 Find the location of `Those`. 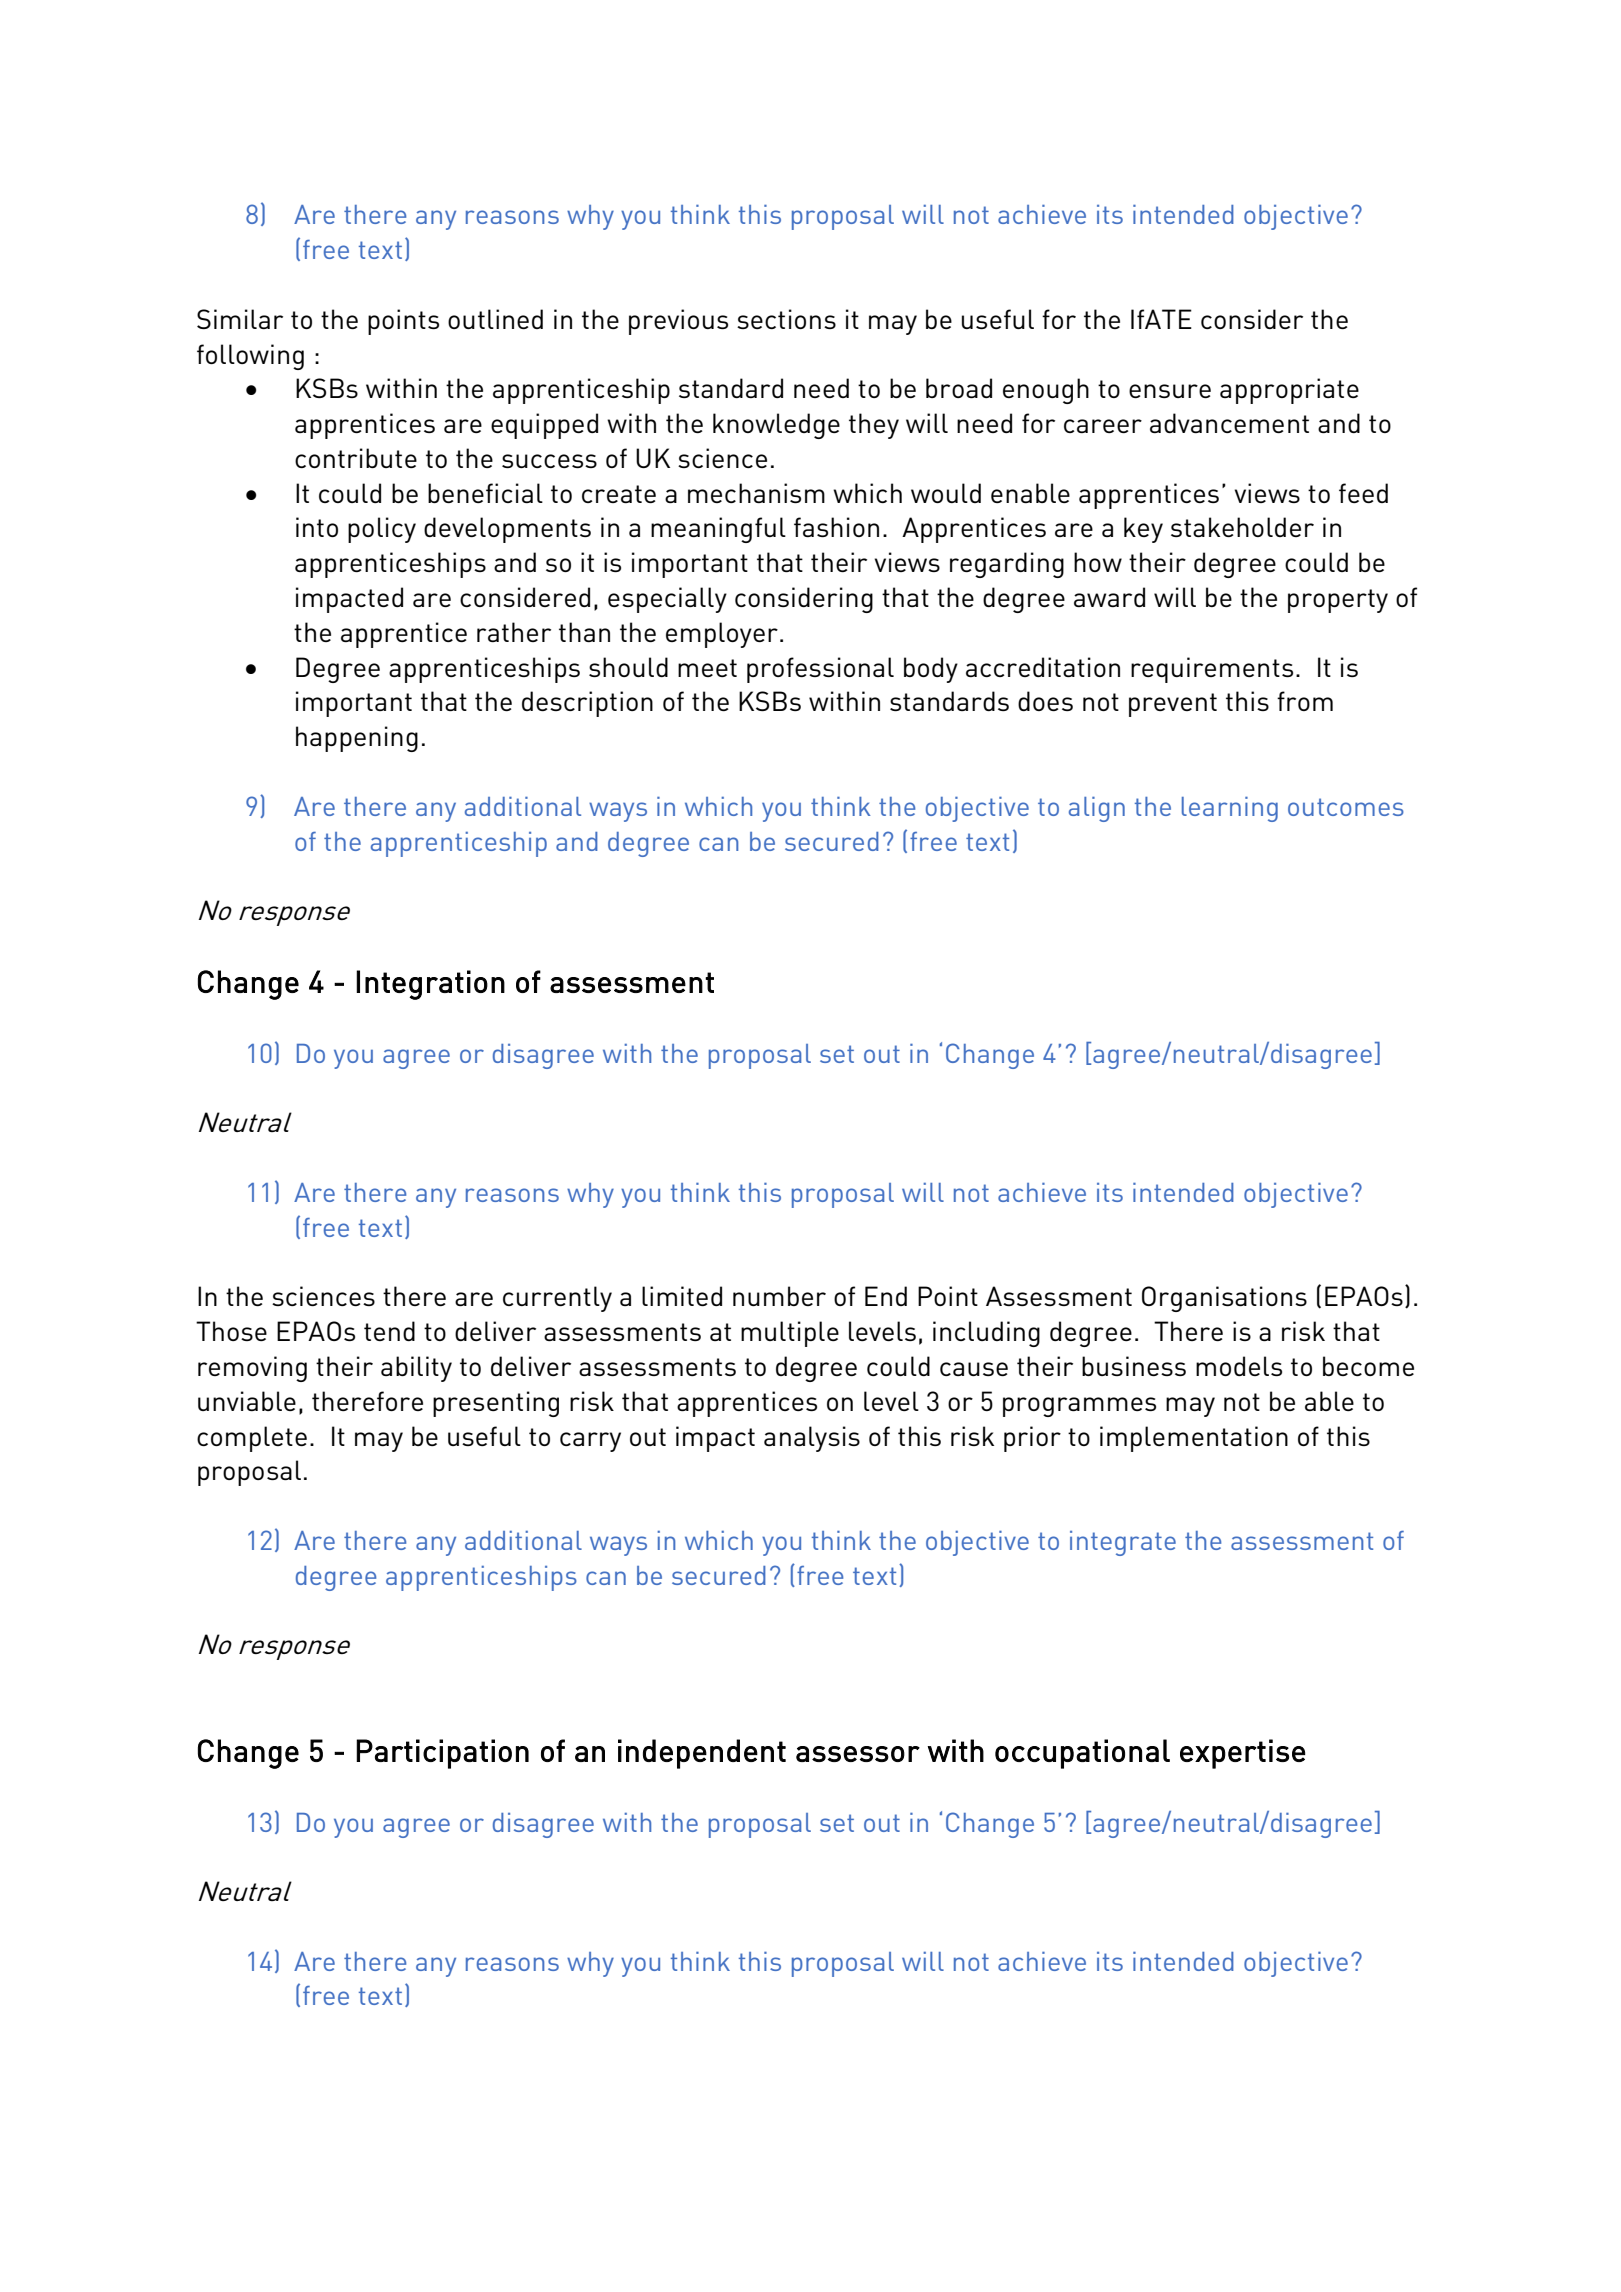

Those is located at coordinates (231, 1331).
